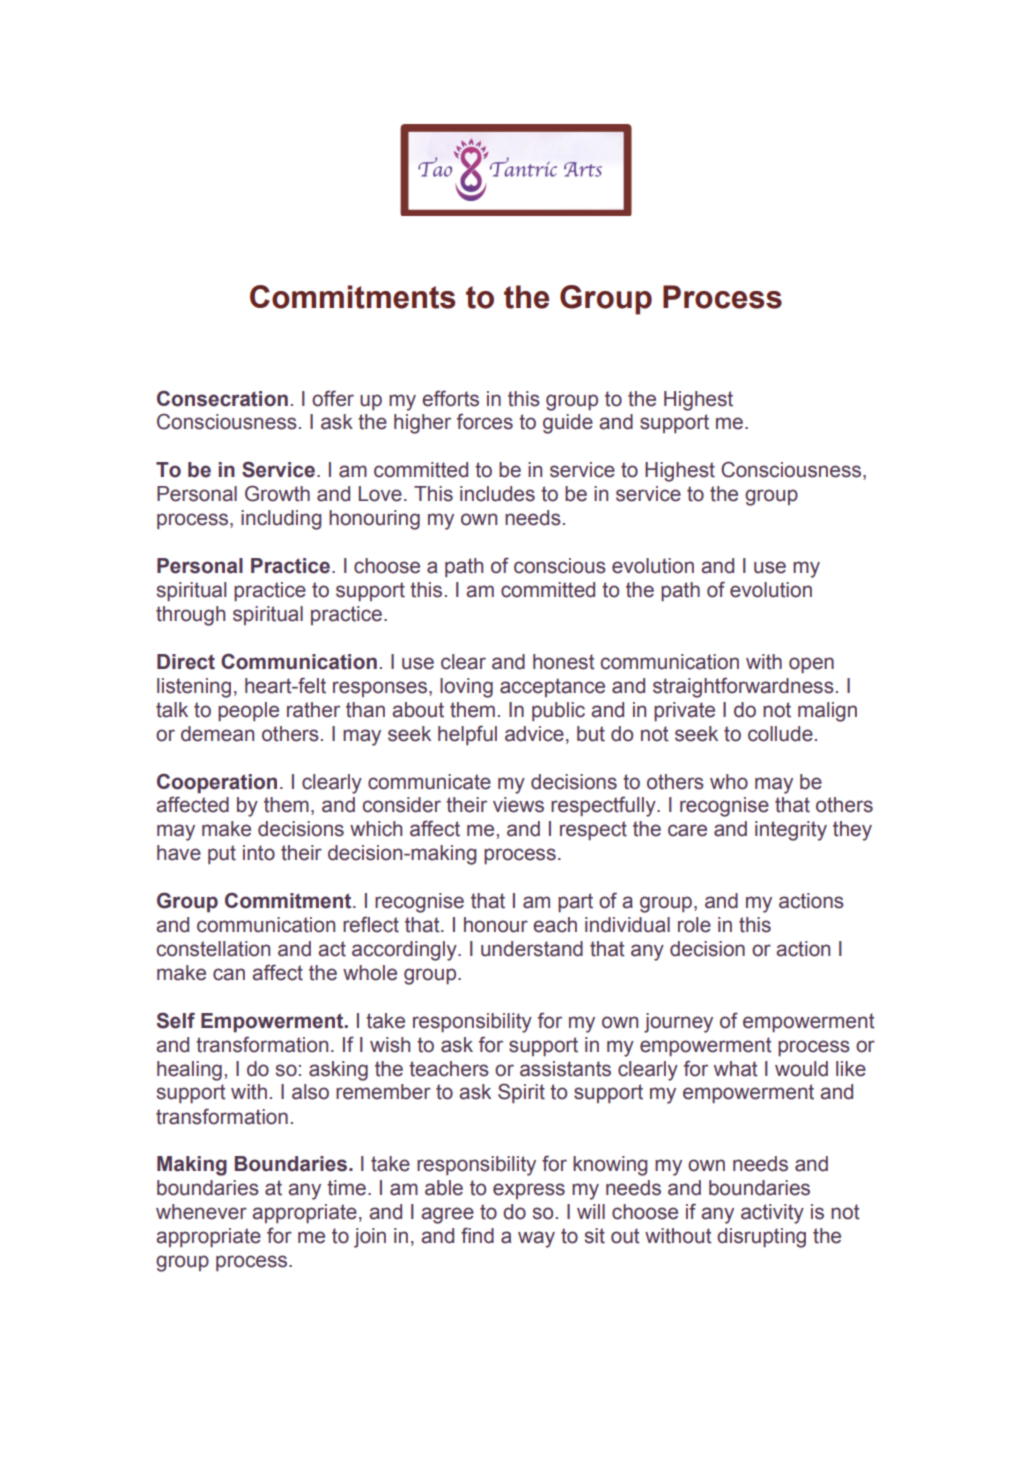 This screenshot has width=1032, height=1460. What do you see at coordinates (222, 398) in the screenshot?
I see `Consecration` at bounding box center [222, 398].
